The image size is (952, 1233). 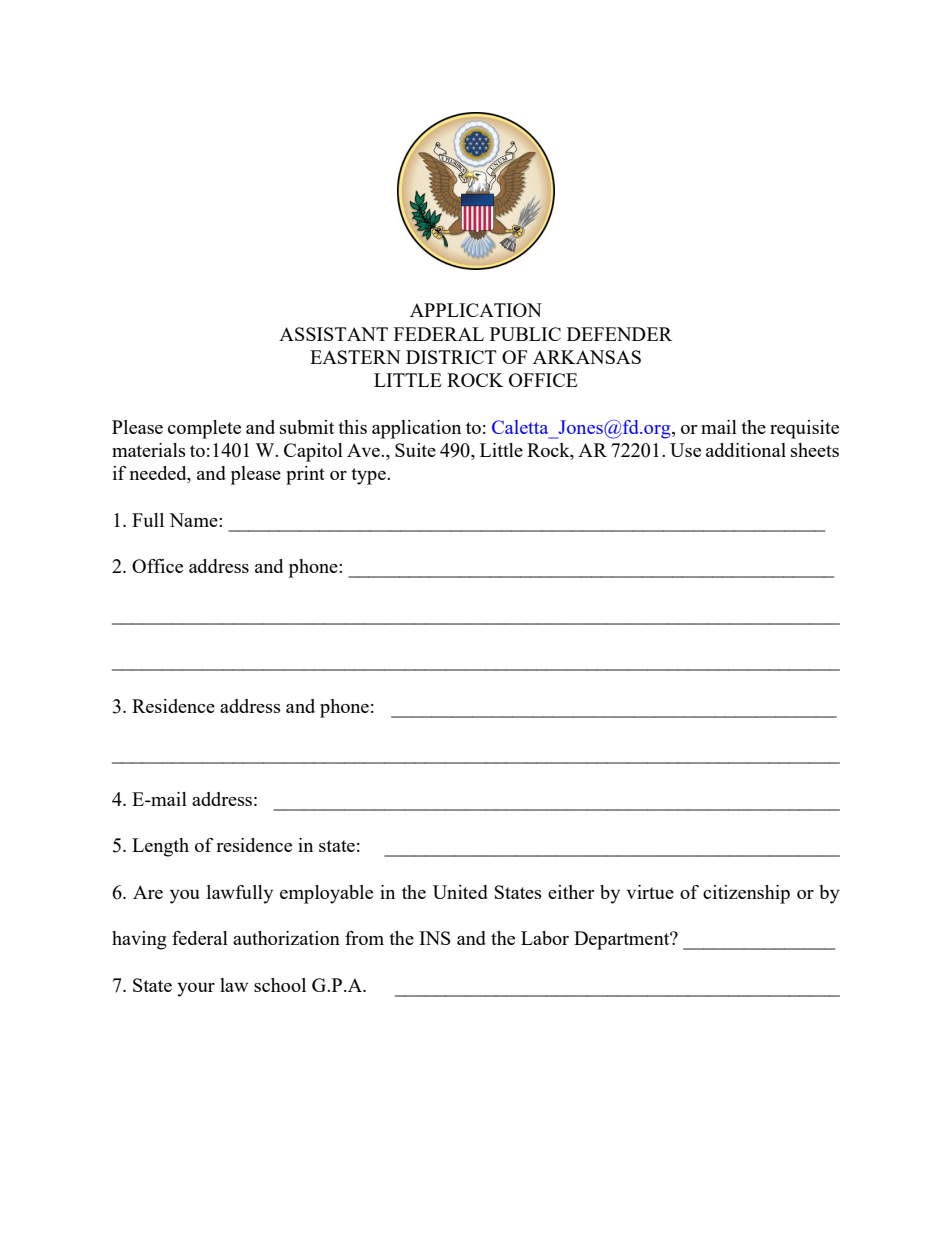 What do you see at coordinates (451, 357) in the document?
I see `DISTRICT` at bounding box center [451, 357].
